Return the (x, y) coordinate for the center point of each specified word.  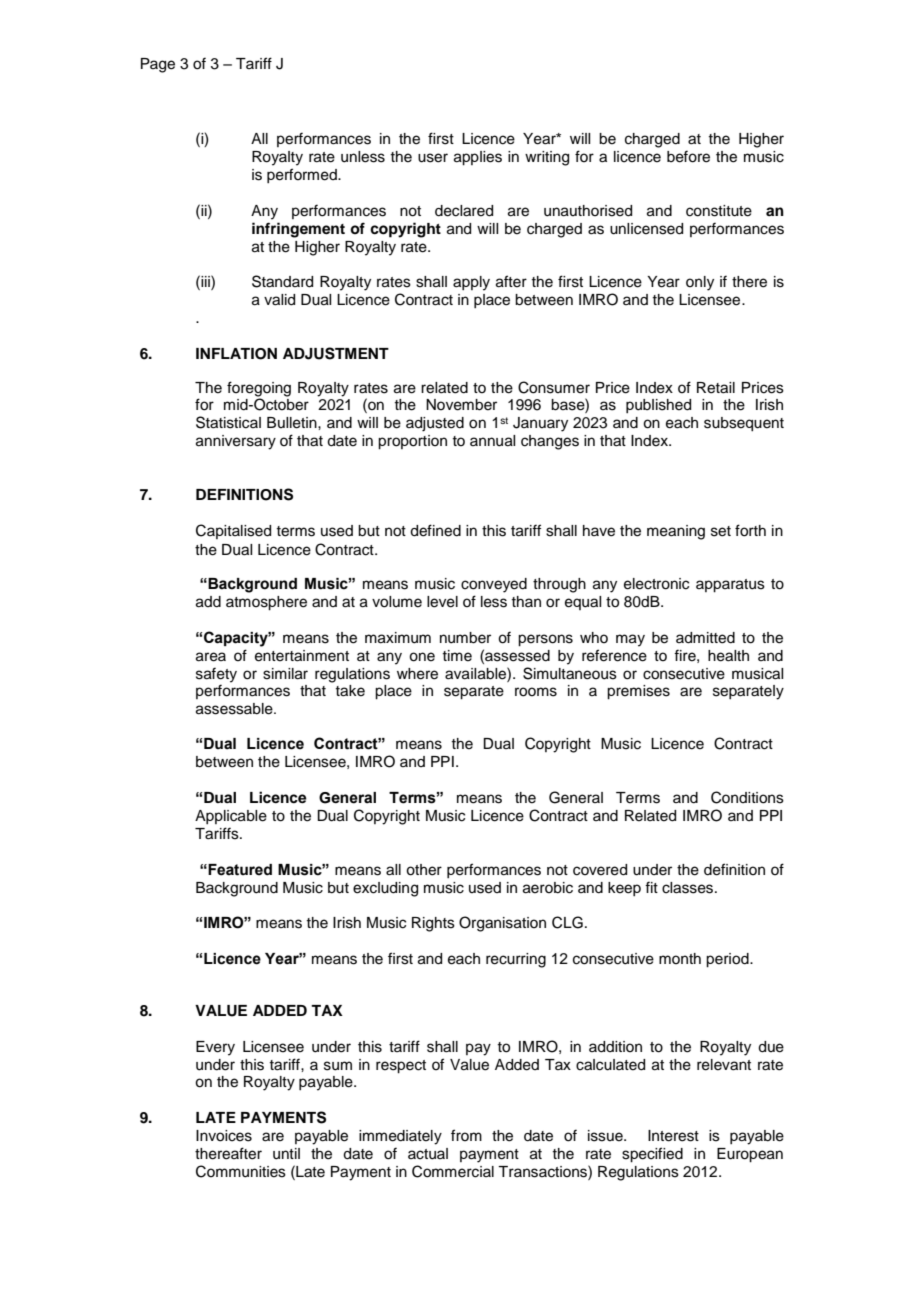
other (424, 870)
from (466, 1135)
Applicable (231, 817)
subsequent (744, 424)
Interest (673, 1136)
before (688, 156)
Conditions (747, 797)
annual (492, 441)
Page (158, 65)
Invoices (224, 1136)
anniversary (236, 442)
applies (478, 158)
